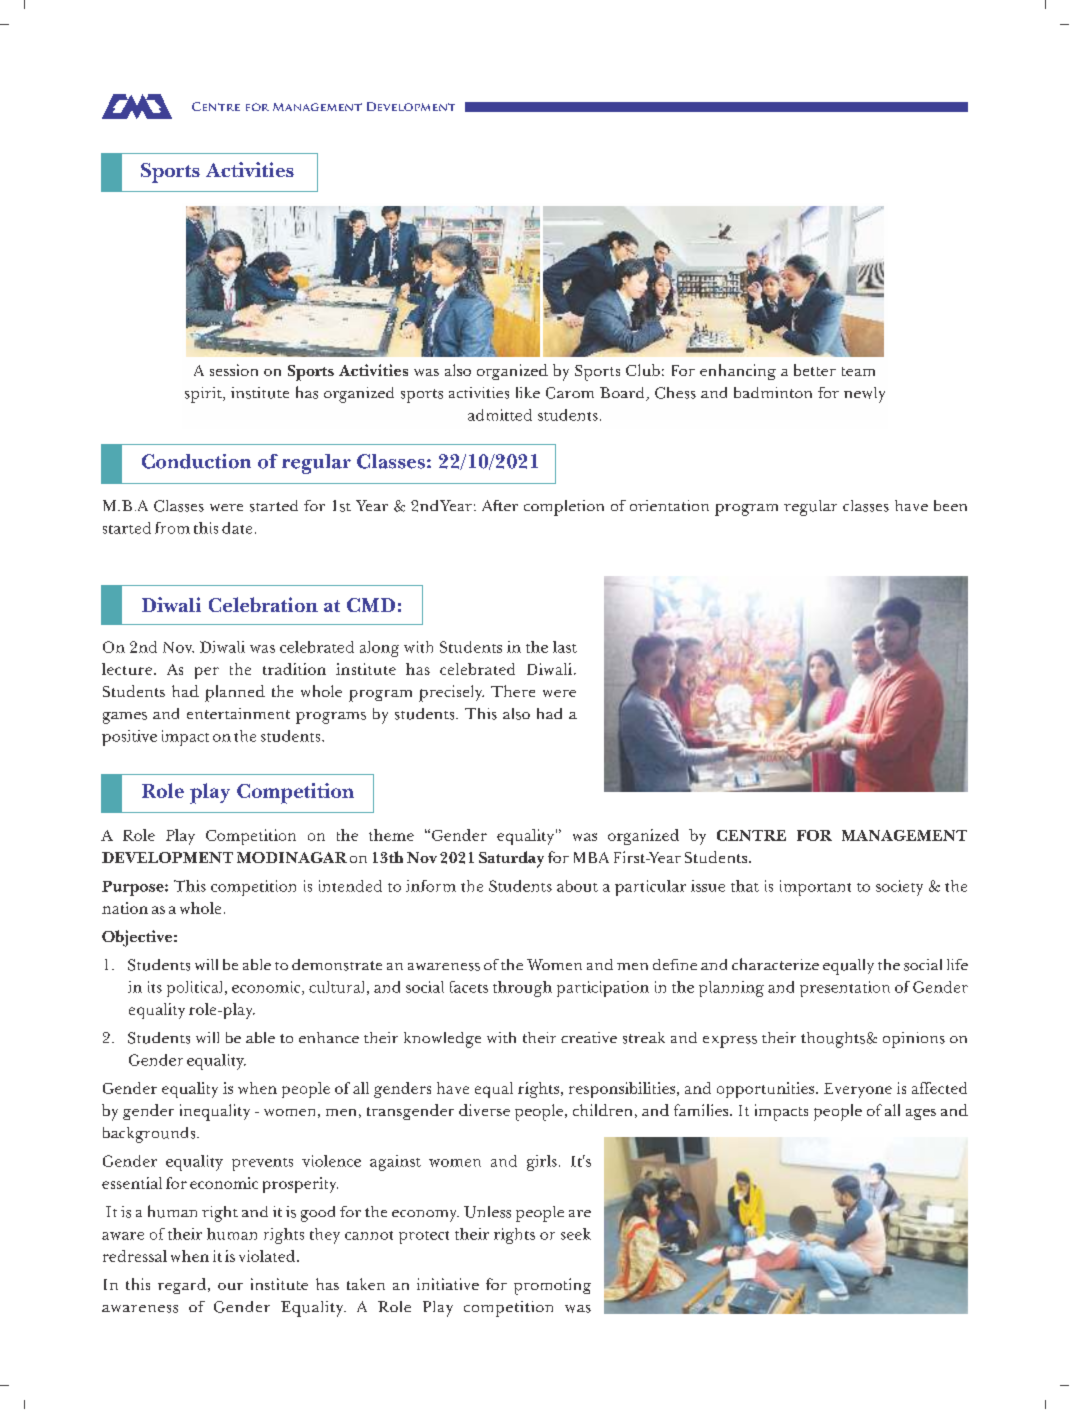 The height and width of the document is (1410, 1070). What do you see at coordinates (552, 1286) in the document?
I see `promoting` at bounding box center [552, 1286].
